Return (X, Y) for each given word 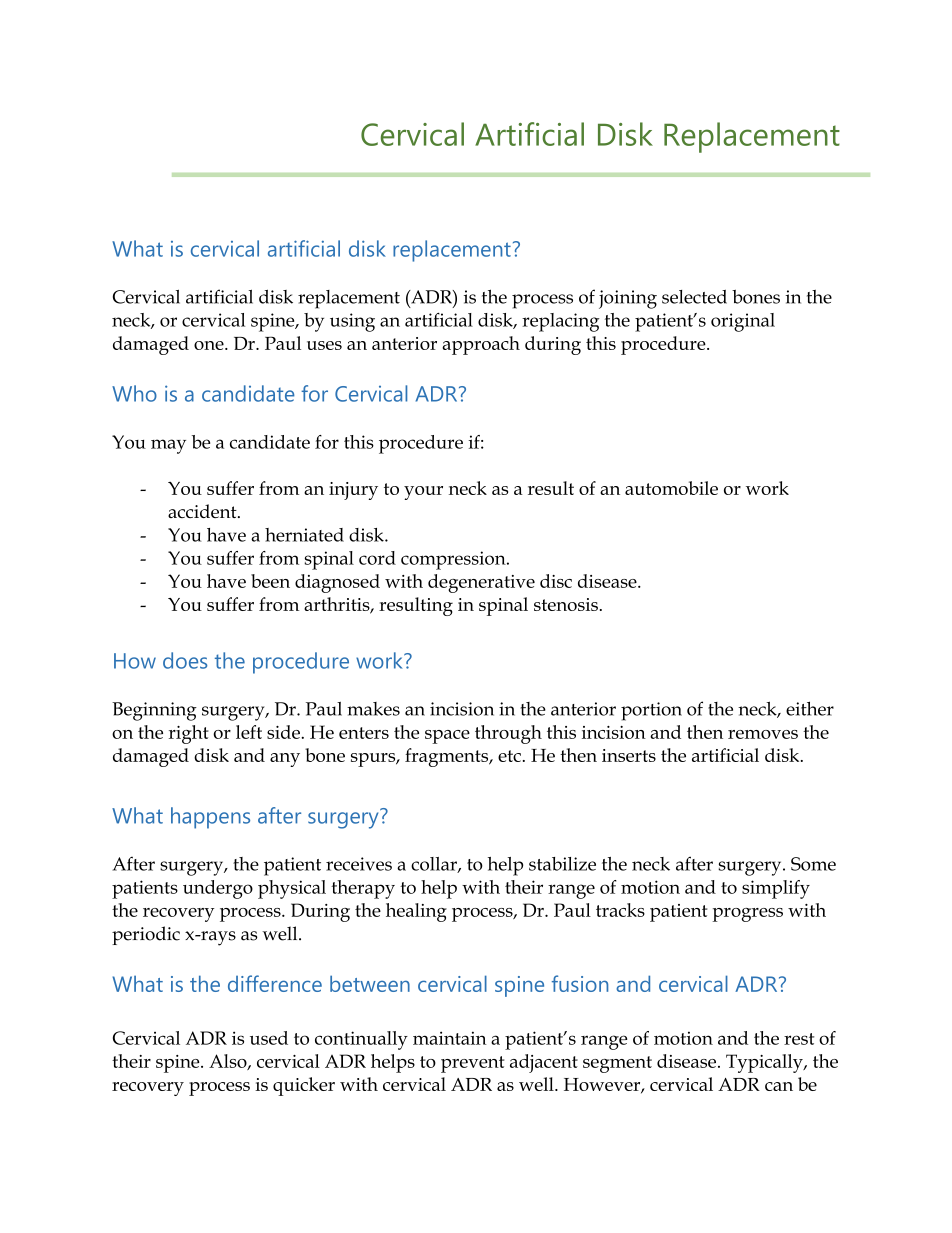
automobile (671, 488)
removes (763, 734)
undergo (218, 889)
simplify (776, 889)
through (508, 734)
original (743, 322)
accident (203, 511)
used (269, 1038)
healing (416, 912)
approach (481, 345)
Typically (765, 1063)
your (423, 493)
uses (324, 345)
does (185, 660)
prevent (472, 1064)
